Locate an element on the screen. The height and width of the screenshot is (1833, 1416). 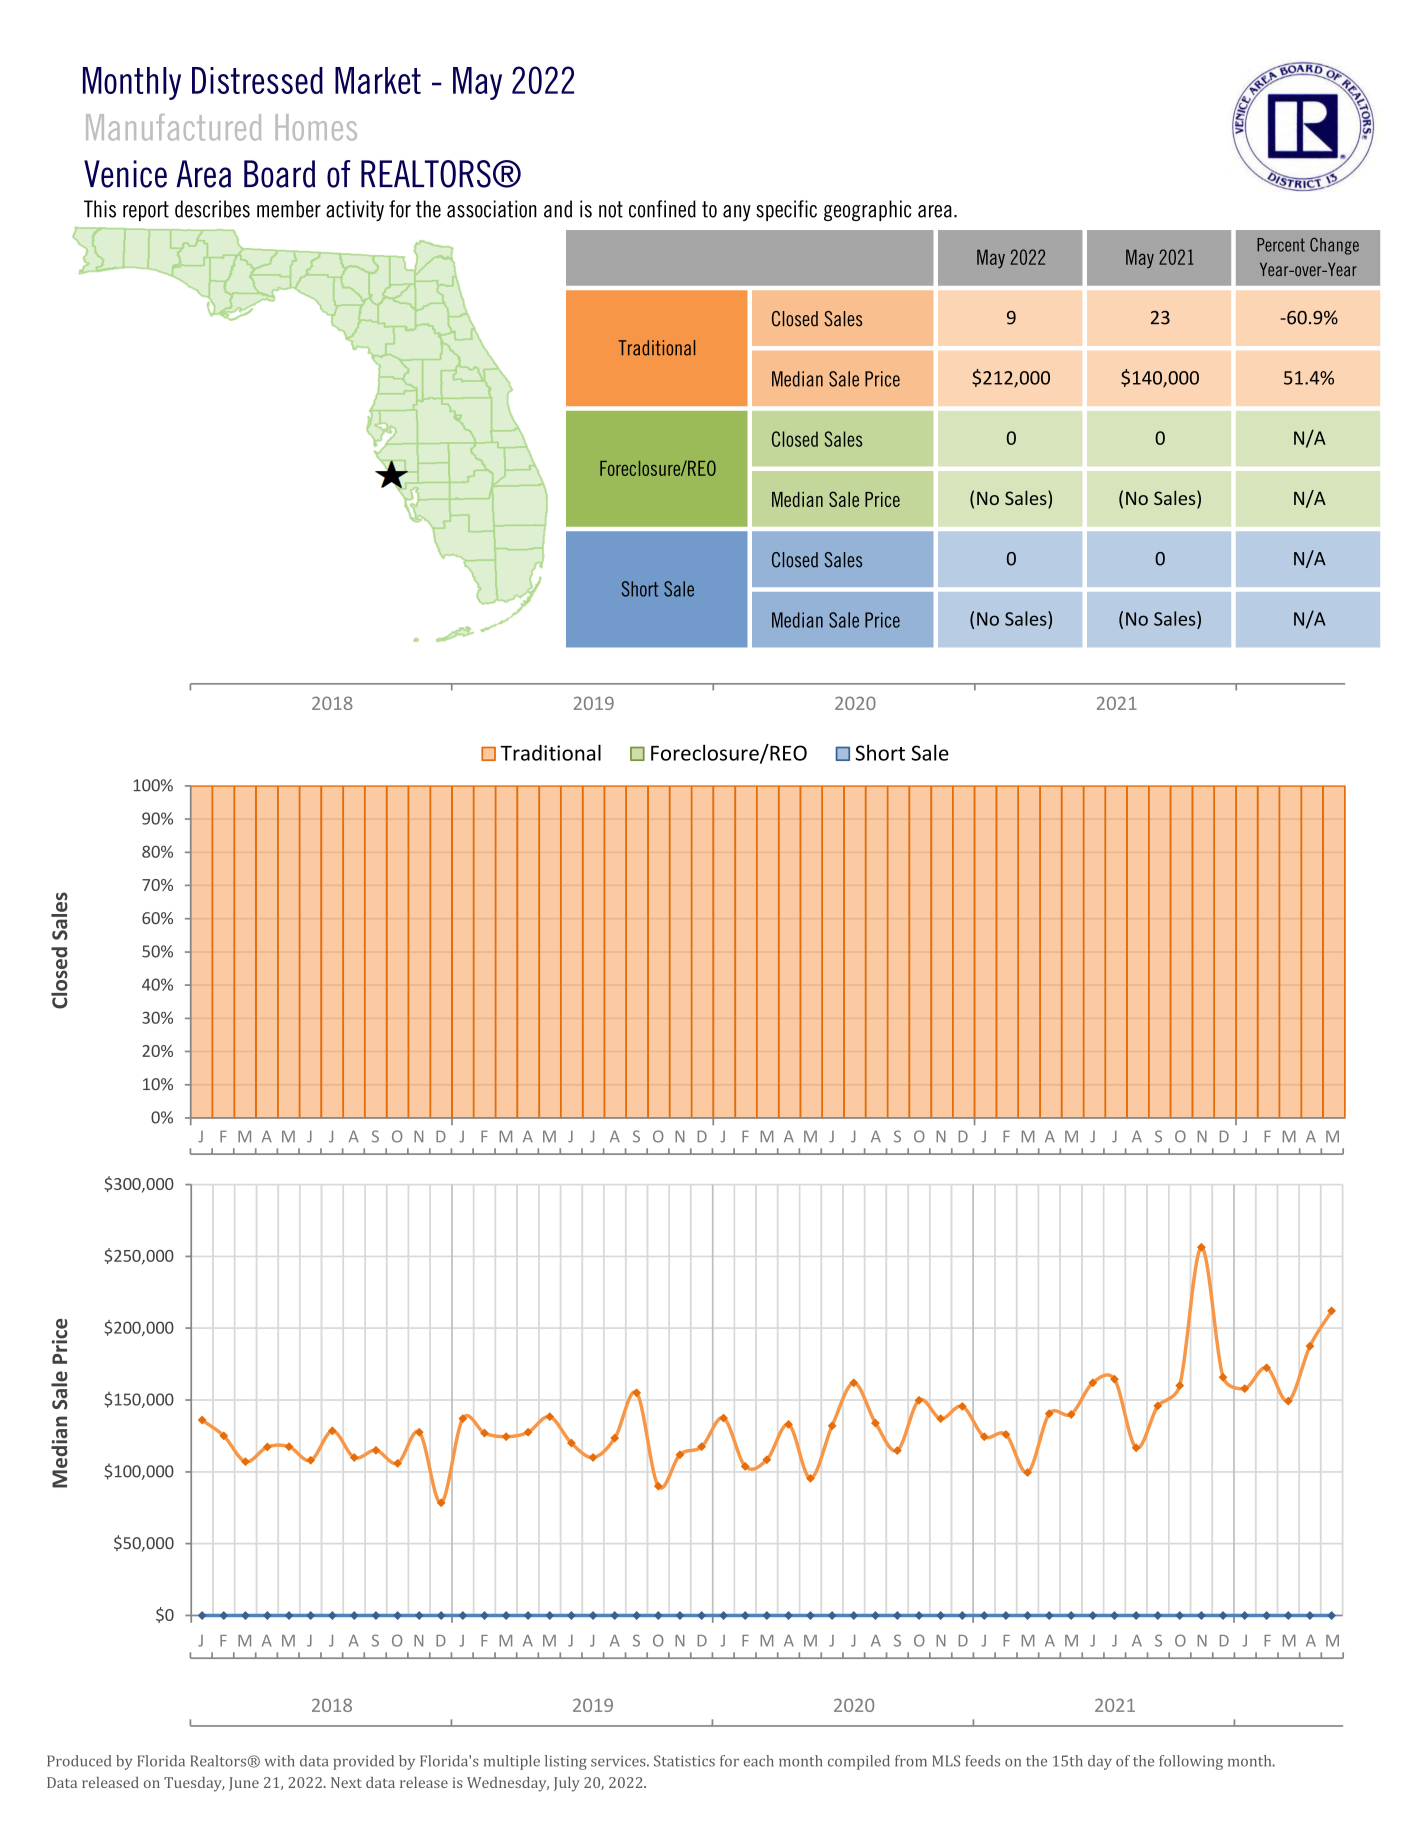
any is located at coordinates (737, 213).
